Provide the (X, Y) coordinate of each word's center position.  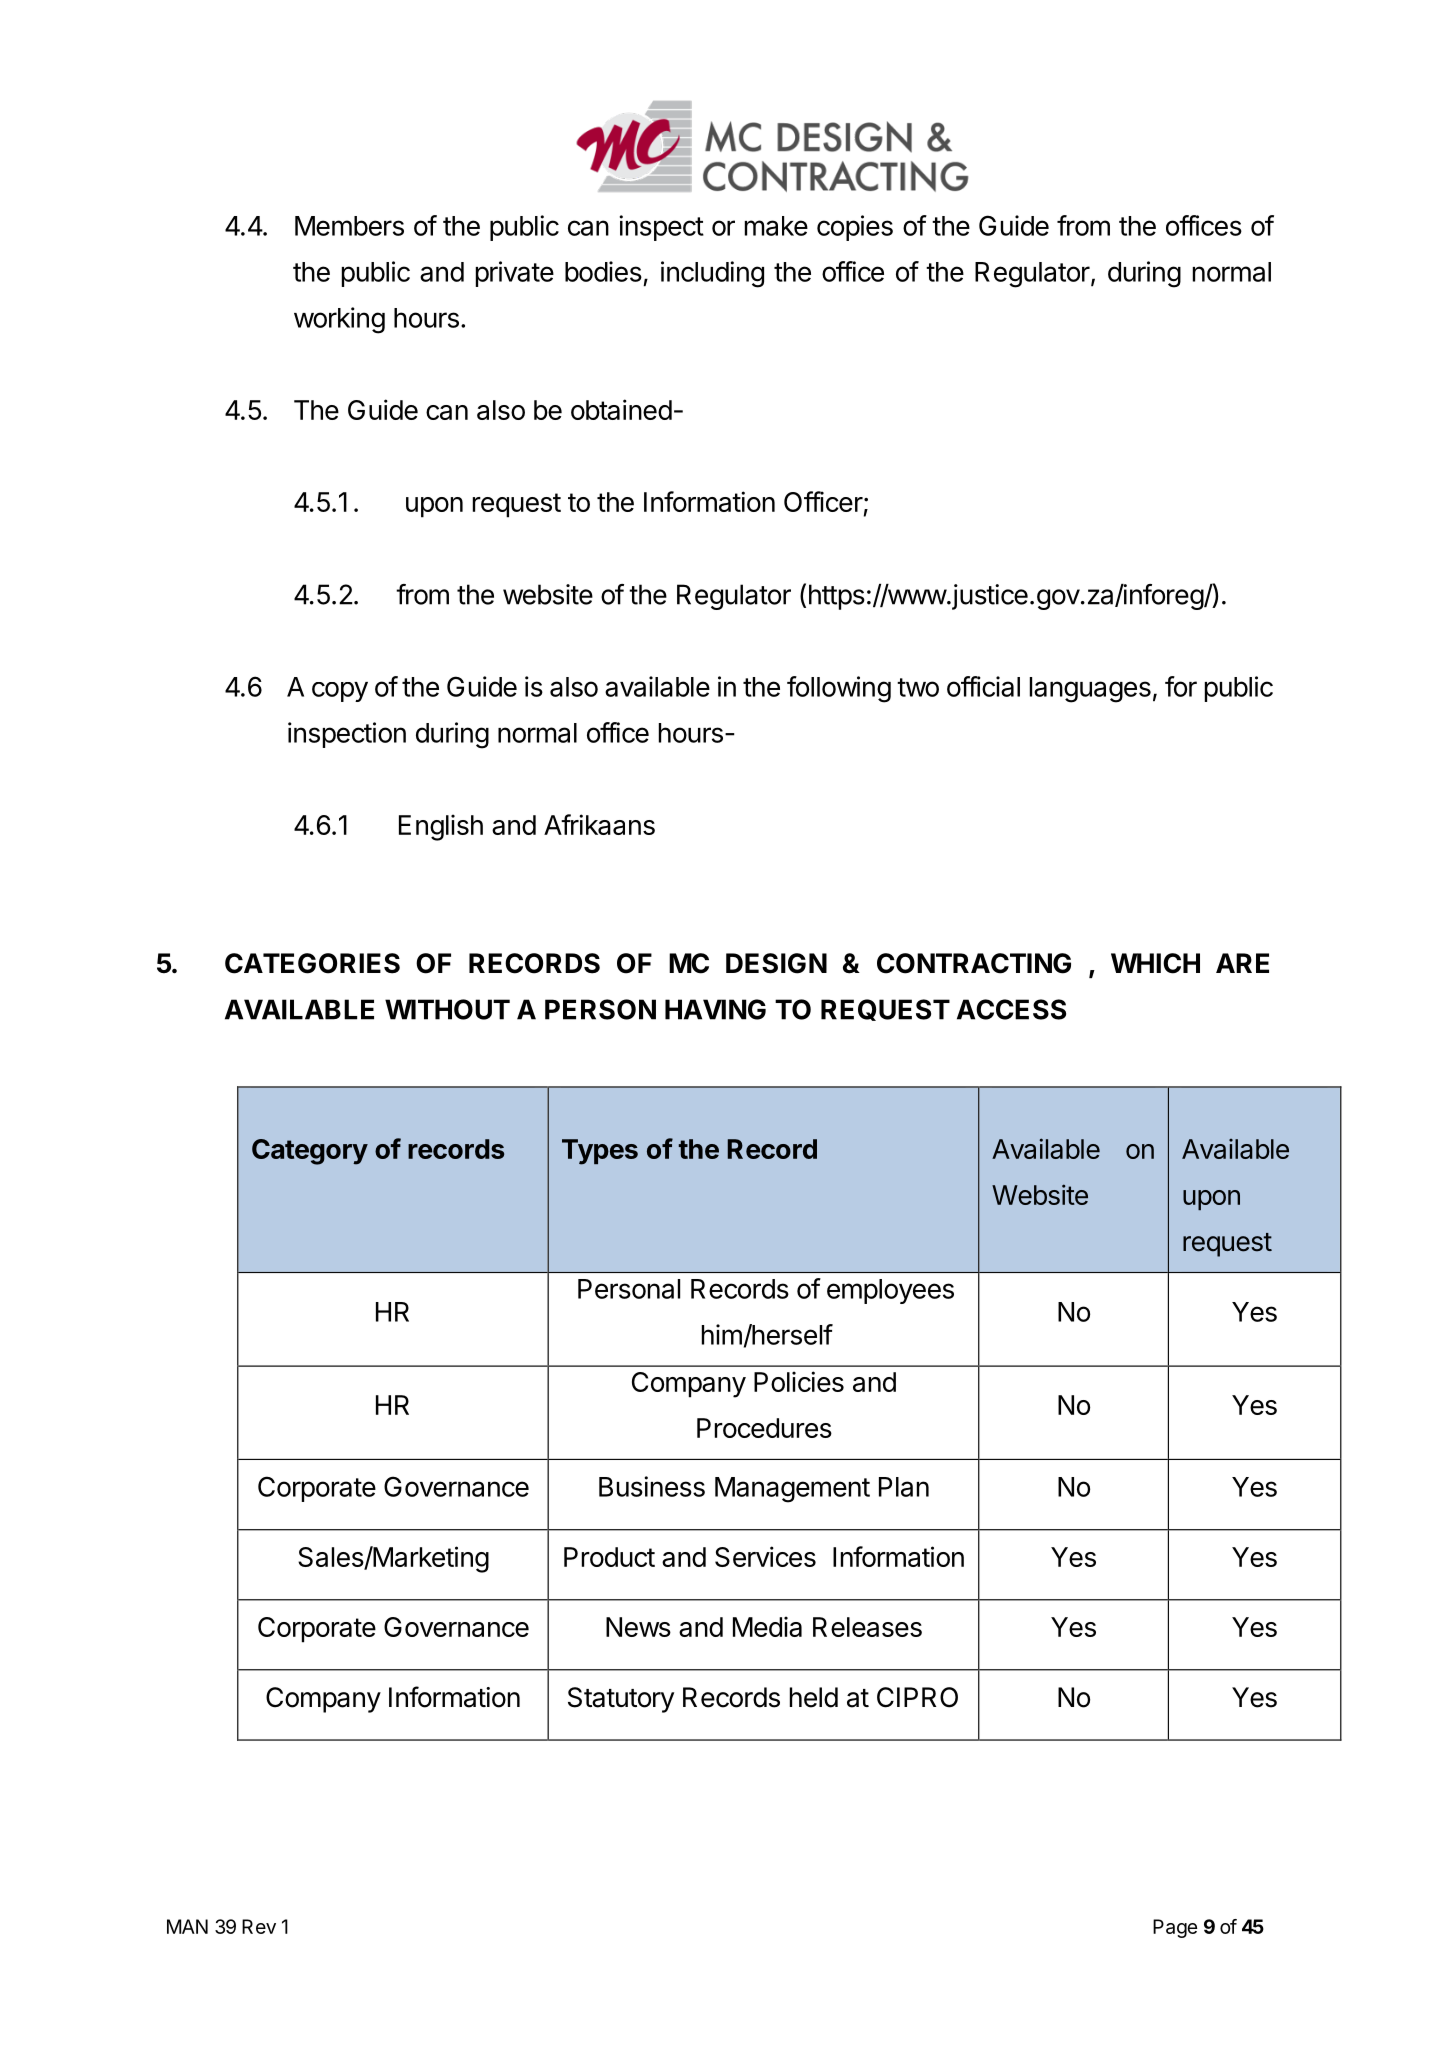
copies (855, 228)
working (339, 320)
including (712, 274)
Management (792, 1490)
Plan (904, 1487)
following (839, 689)
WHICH (1155, 963)
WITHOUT (447, 1009)
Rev (259, 1926)
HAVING (715, 1009)
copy (340, 692)
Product (609, 1557)
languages (1090, 690)
